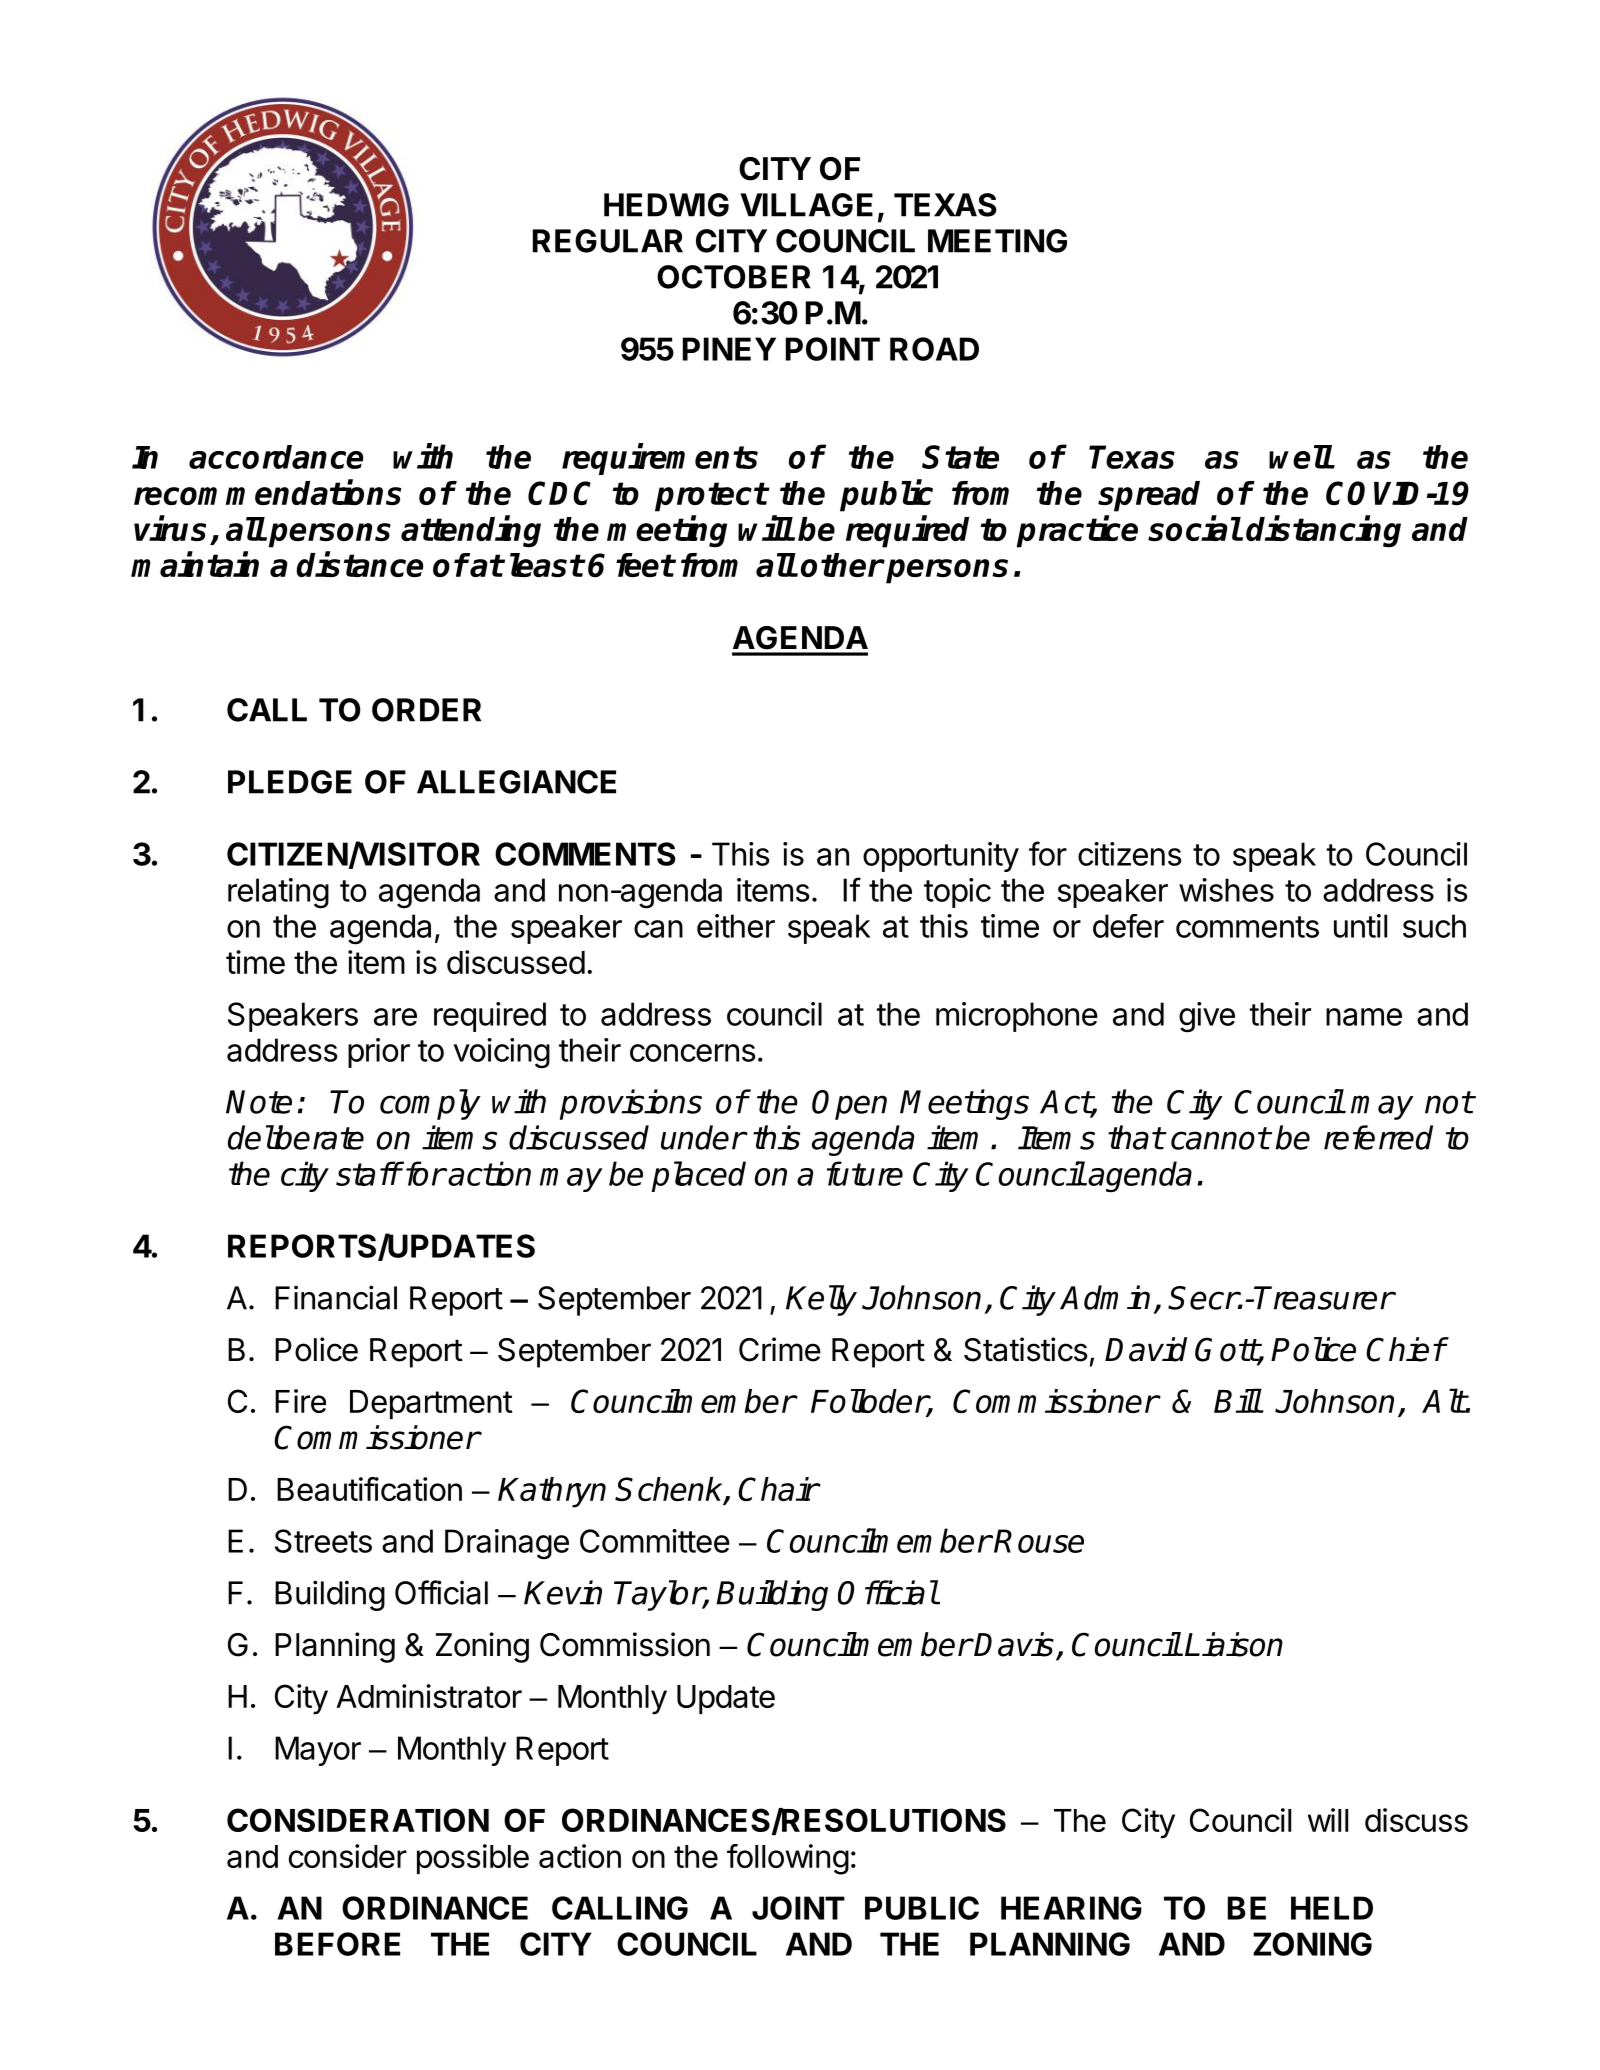  Describe the element at coordinates (337, 1944) in the document. I see `BEFORE` at that location.
